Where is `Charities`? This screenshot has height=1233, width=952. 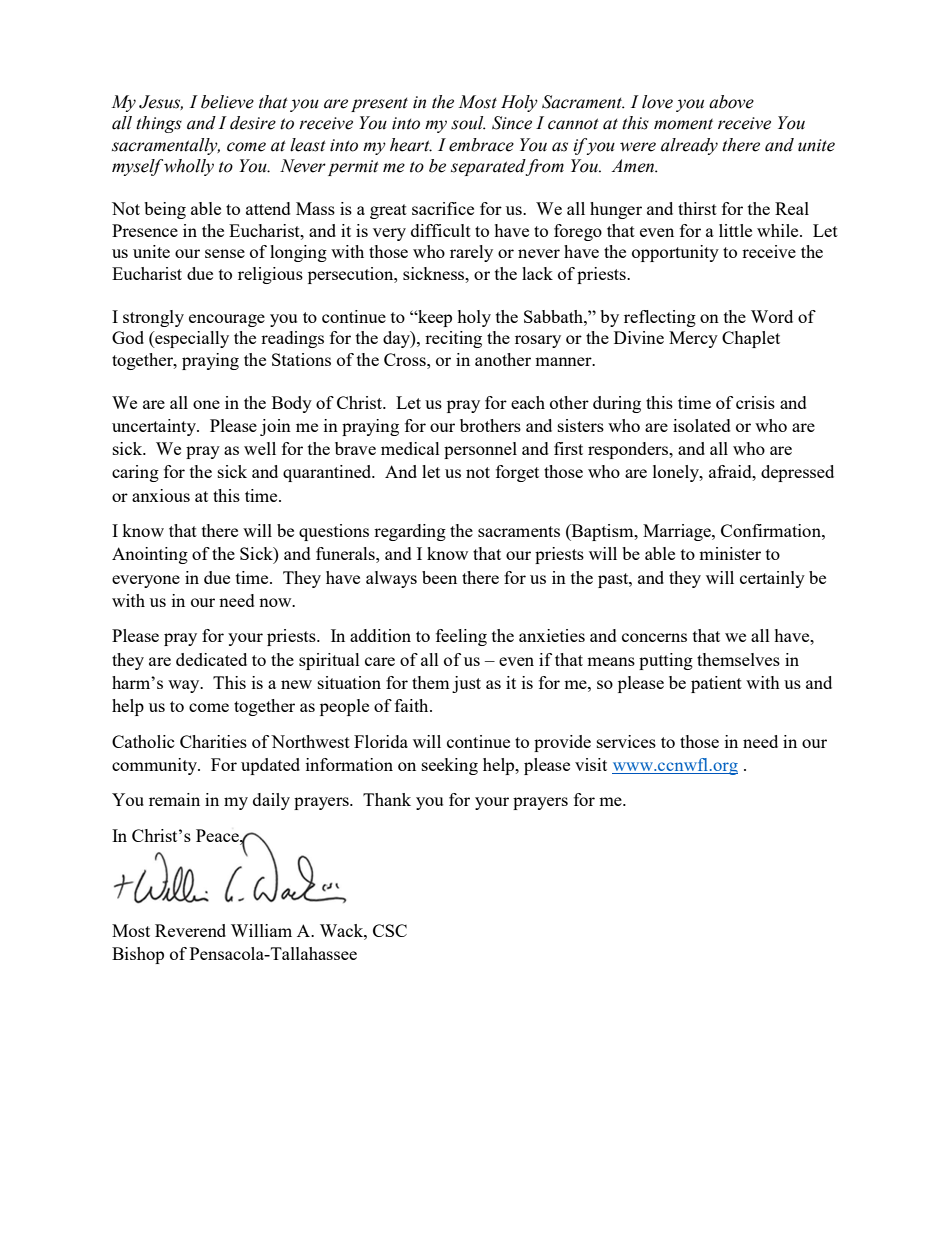
Charities is located at coordinates (213, 741).
